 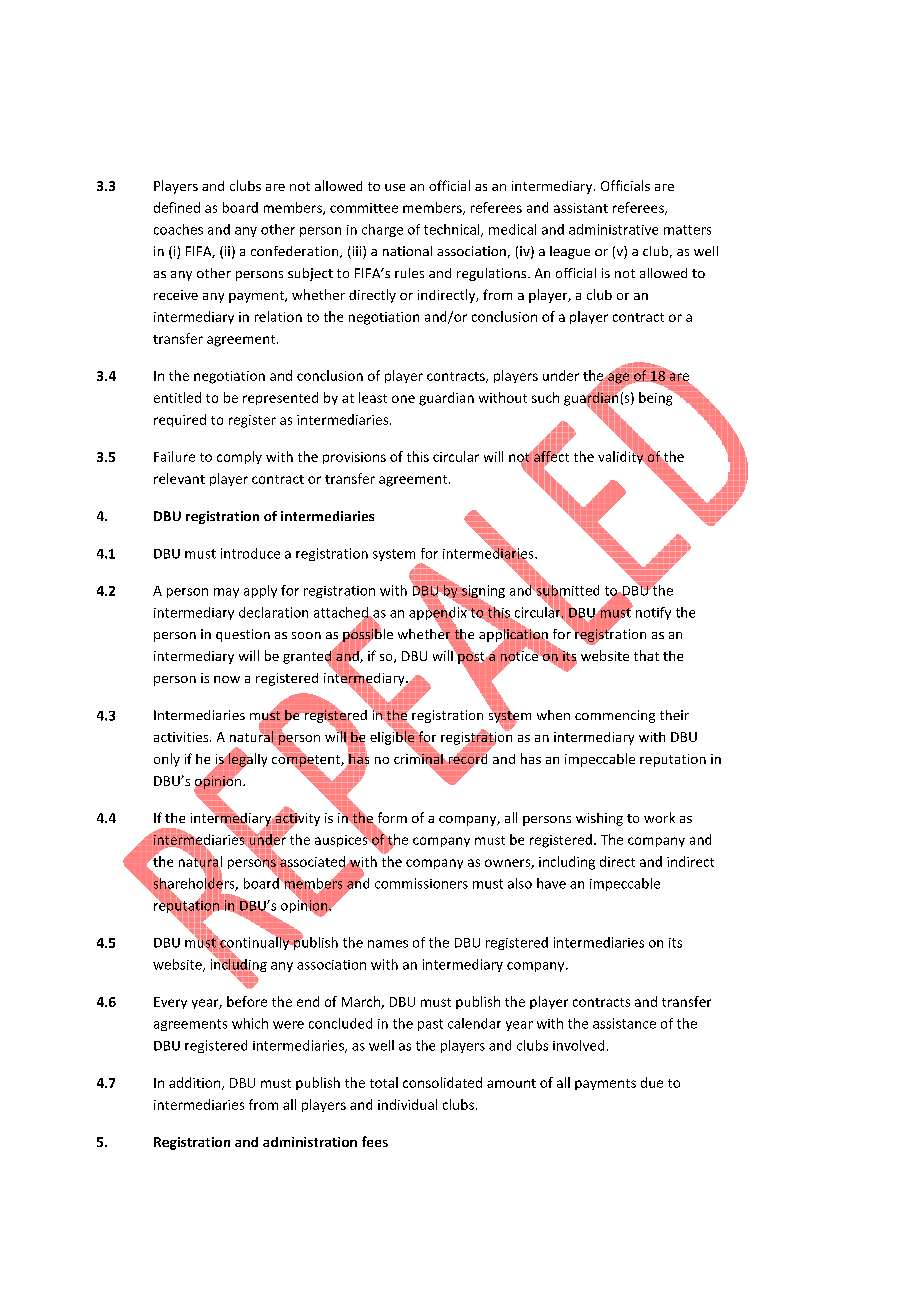 I want to click on affect, so click(x=551, y=456).
